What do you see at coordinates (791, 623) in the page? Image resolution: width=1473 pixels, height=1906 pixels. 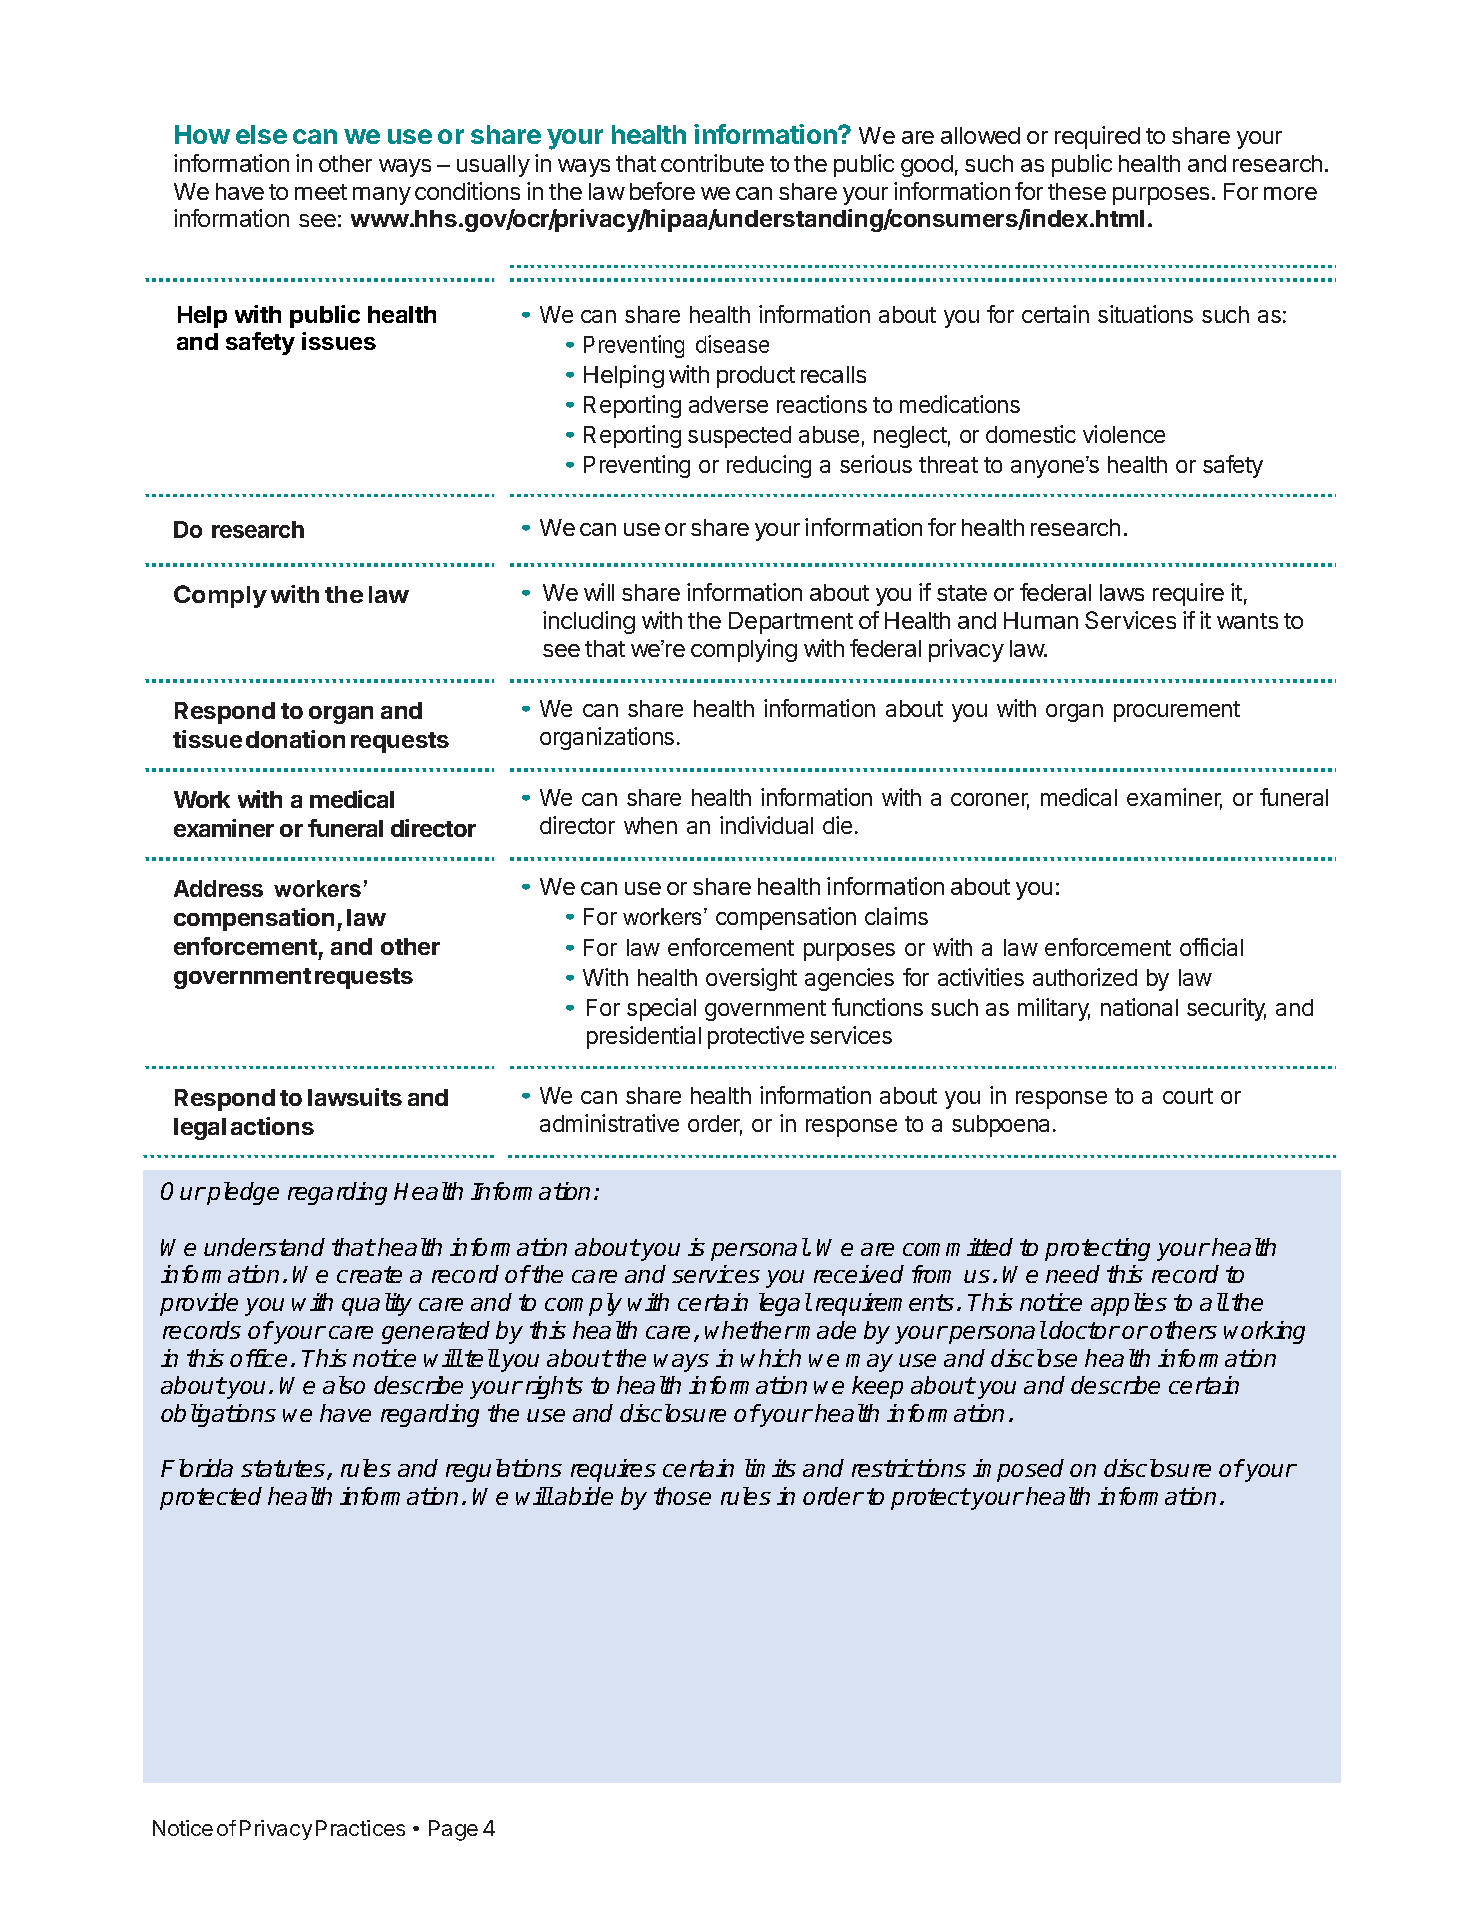 I see `Department` at bounding box center [791, 623].
